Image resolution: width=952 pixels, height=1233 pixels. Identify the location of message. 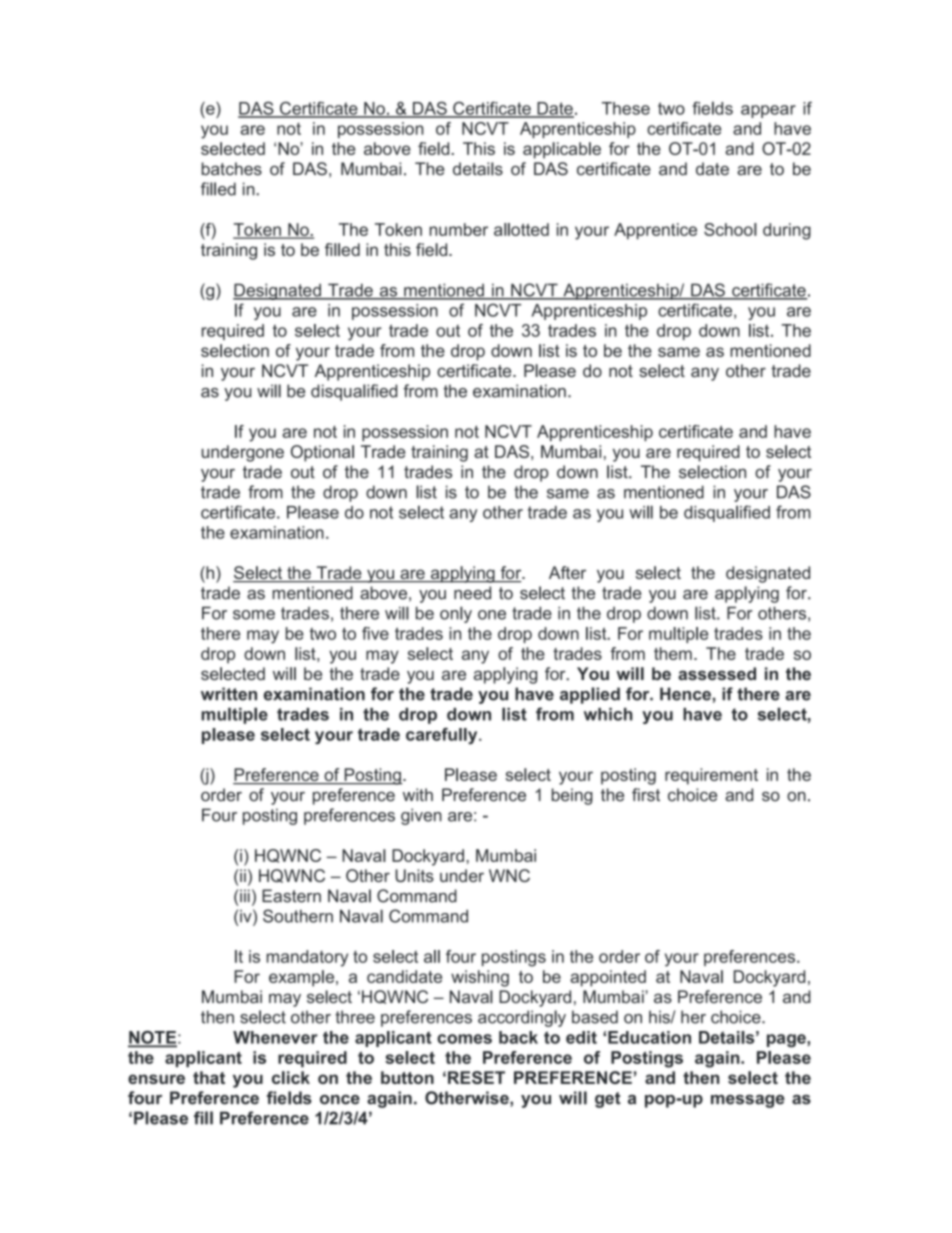
(748, 1101).
